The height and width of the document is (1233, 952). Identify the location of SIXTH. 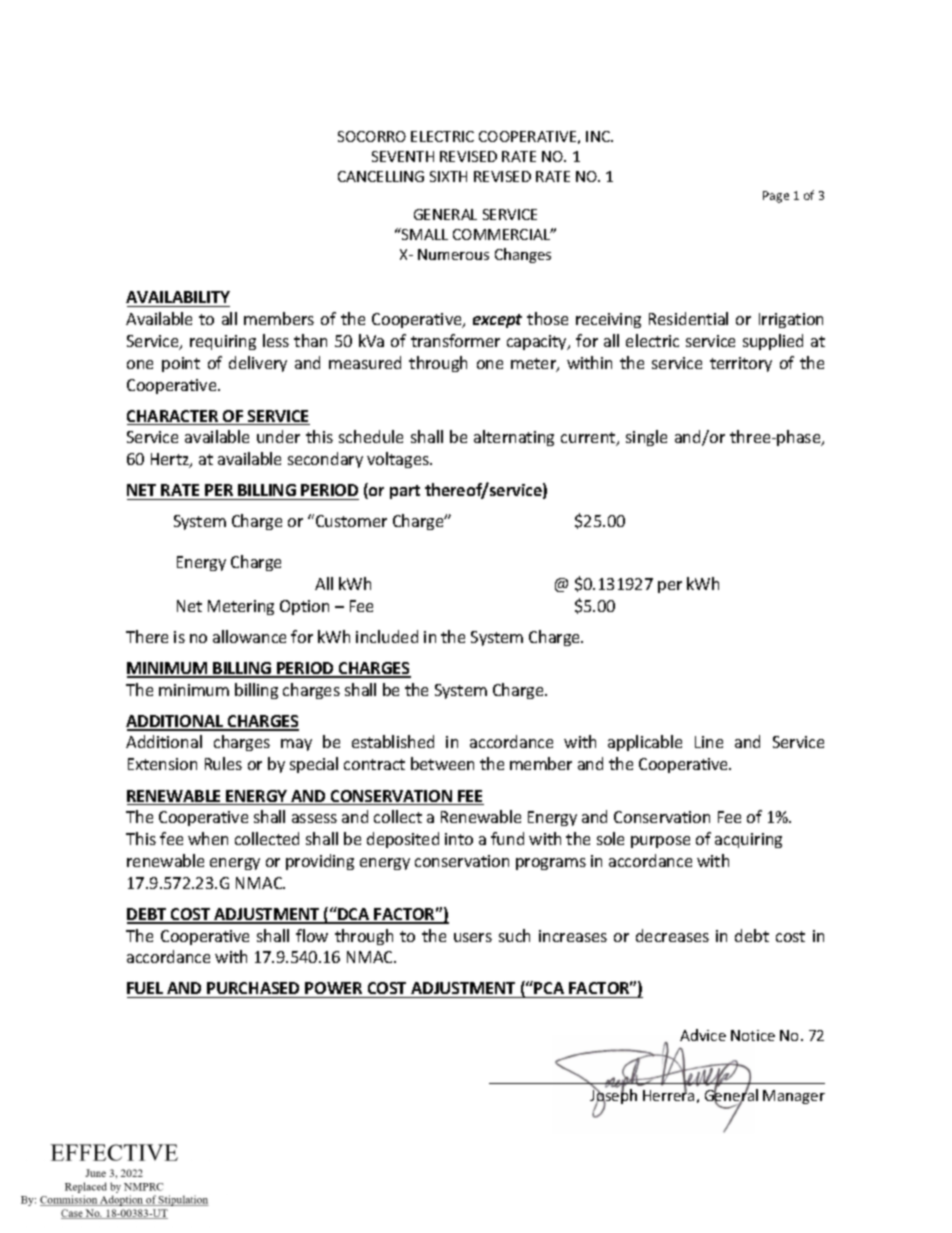
(448, 176).
